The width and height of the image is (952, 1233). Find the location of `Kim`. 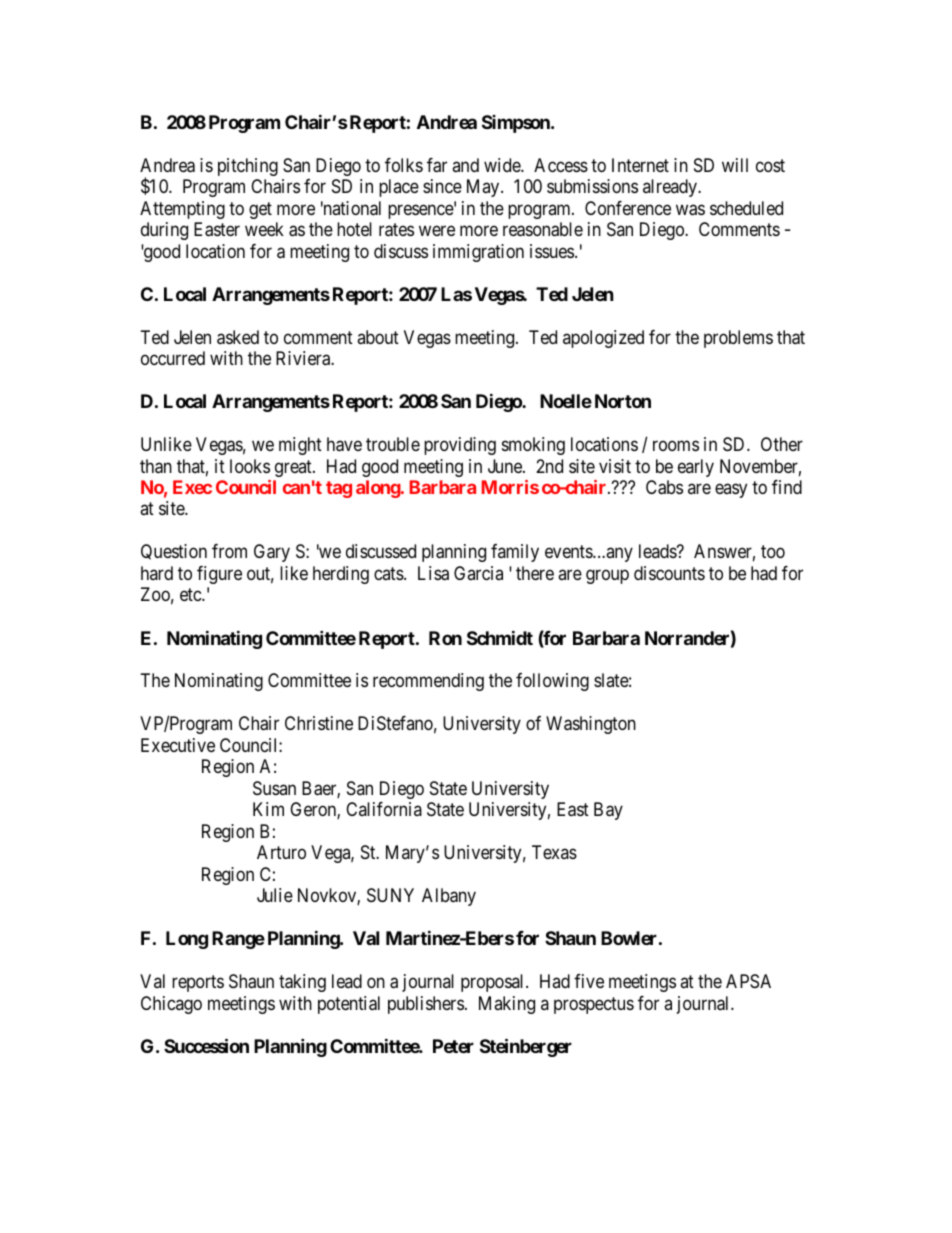

Kim is located at coordinates (268, 809).
